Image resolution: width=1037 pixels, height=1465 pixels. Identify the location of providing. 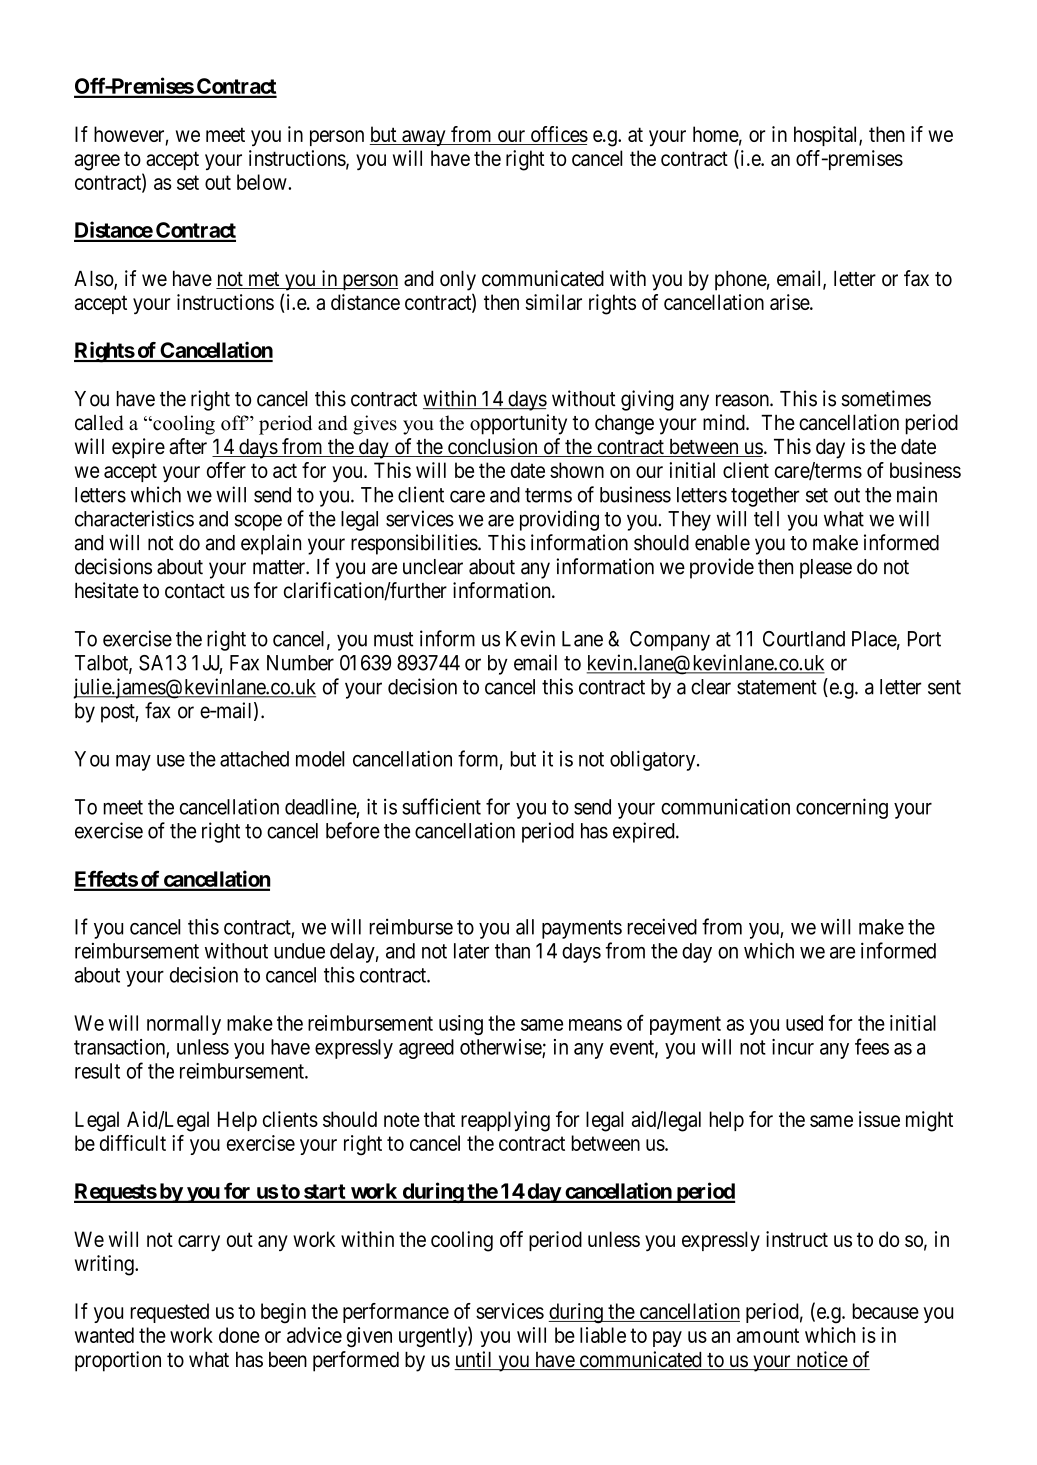
(559, 520).
